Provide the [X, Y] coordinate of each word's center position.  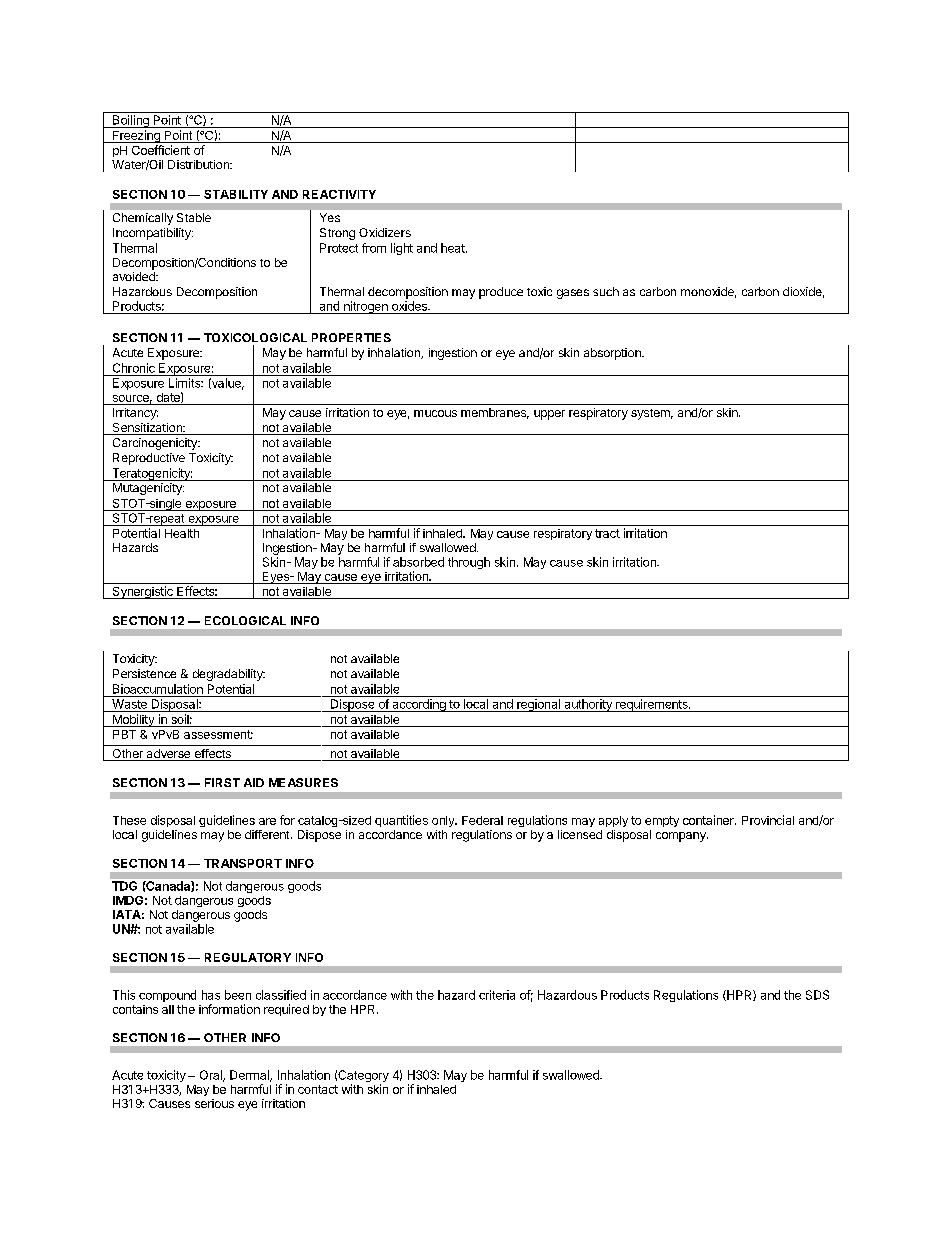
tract [607, 533]
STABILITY [236, 194]
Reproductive [149, 459]
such [606, 291]
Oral [212, 1076]
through [469, 563]
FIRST [222, 782]
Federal [482, 820]
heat [454, 248]
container [709, 820]
